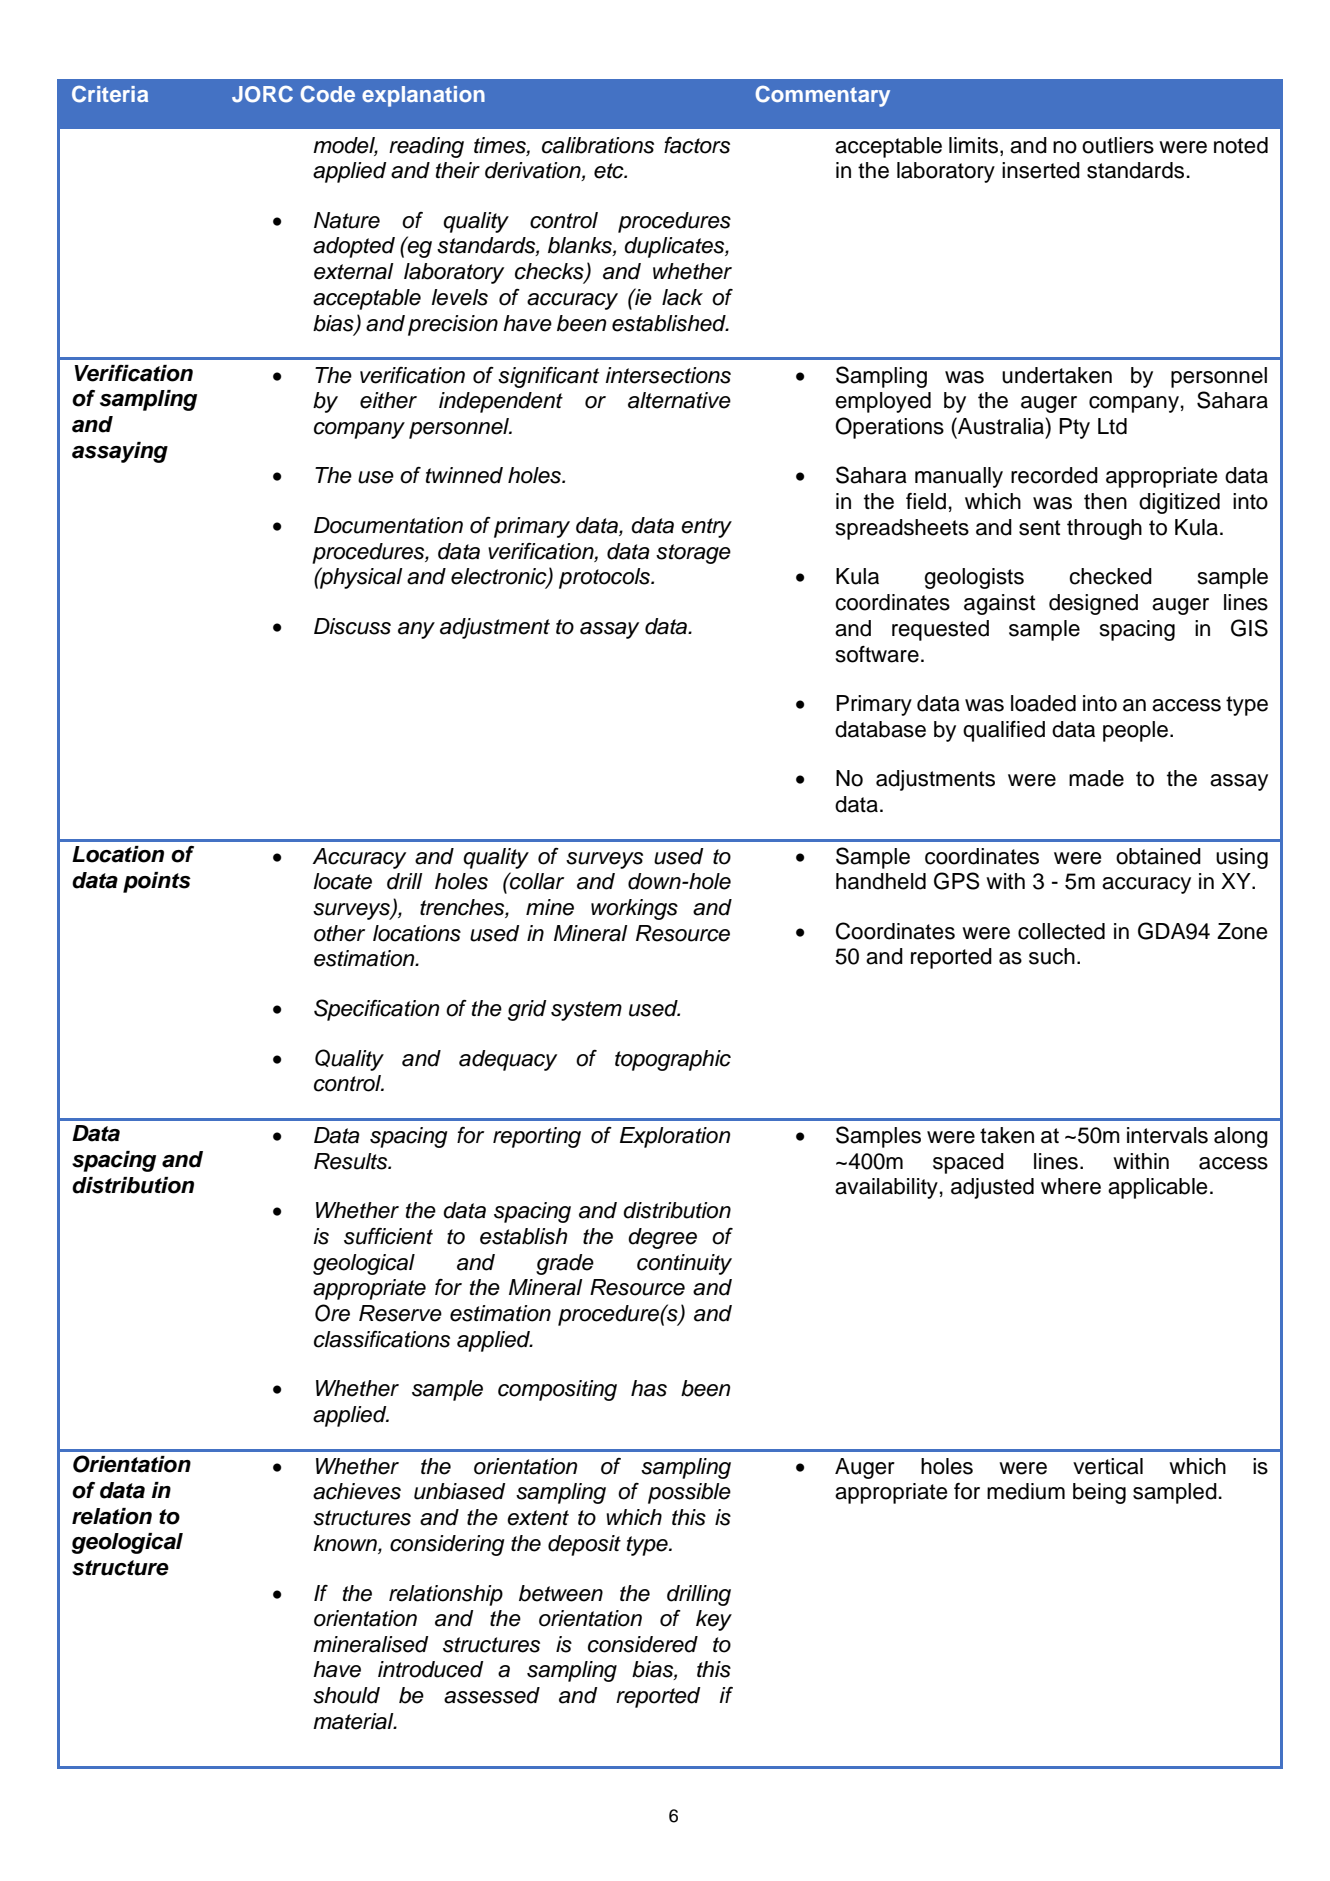  Describe the element at coordinates (634, 909) in the screenshot. I see `workings` at that location.
